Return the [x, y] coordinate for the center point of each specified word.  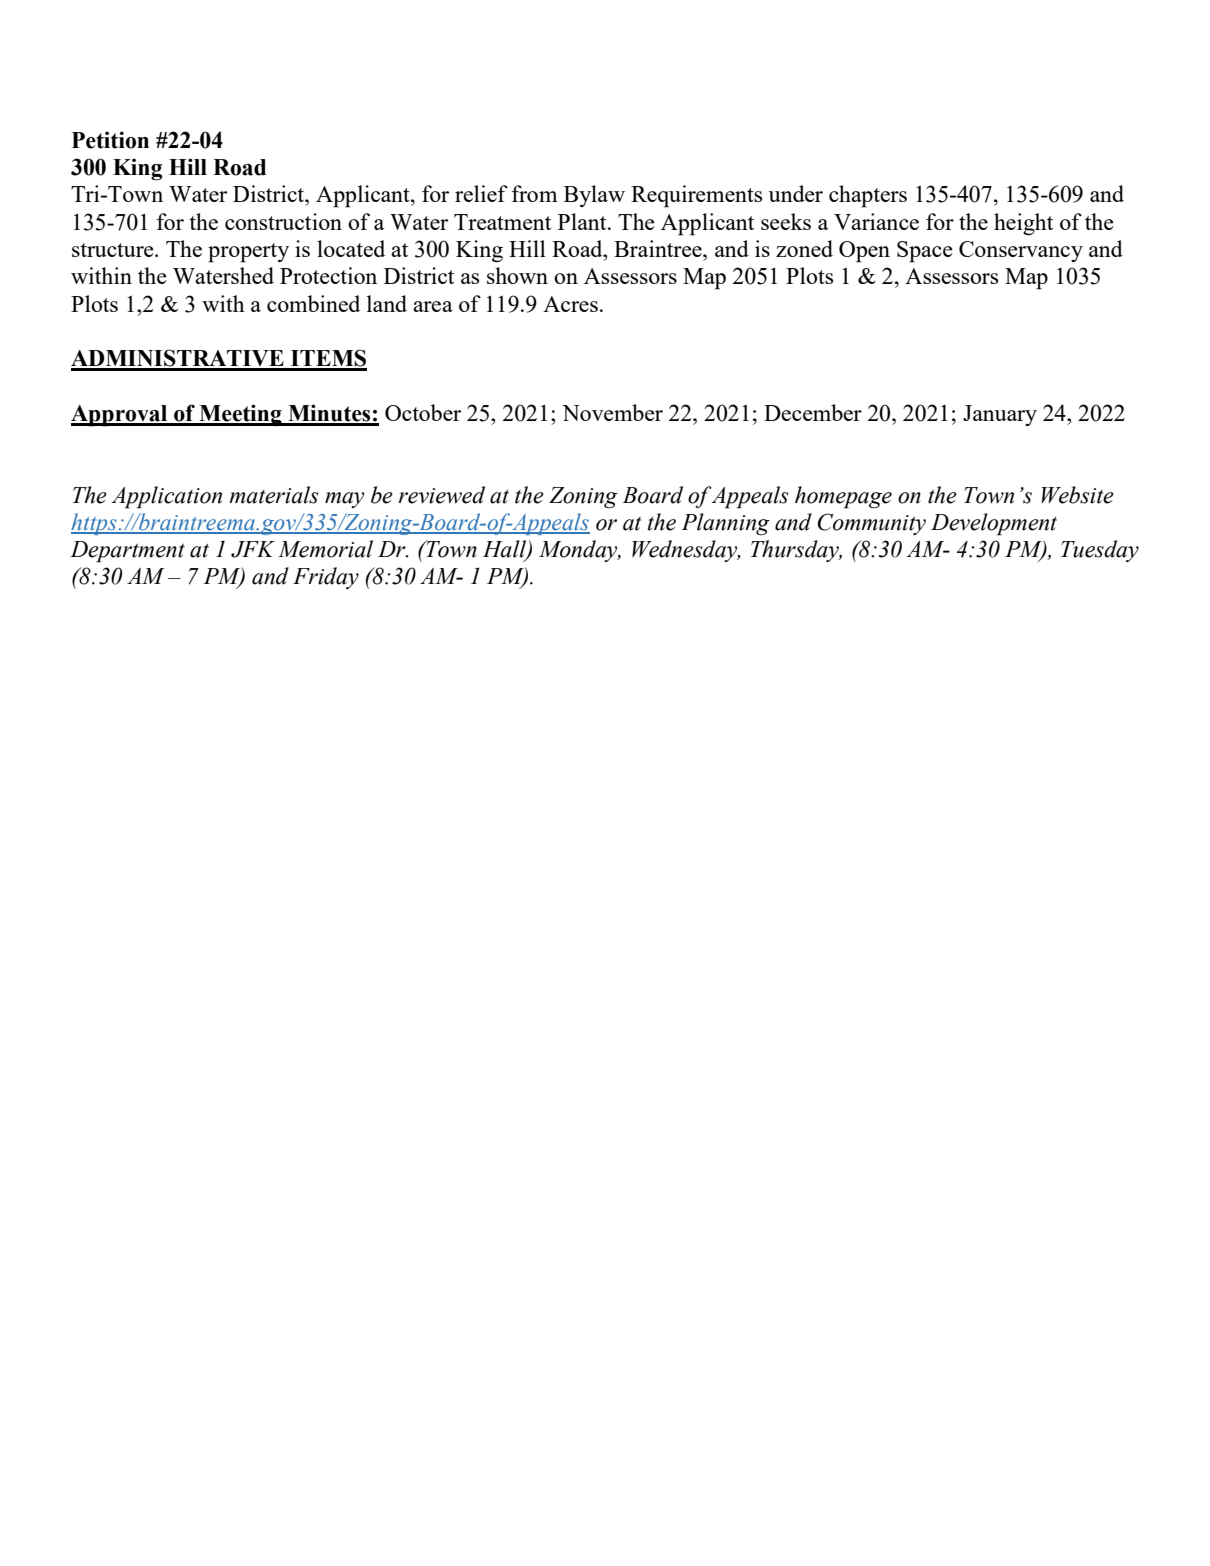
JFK [253, 549]
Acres [570, 304]
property [248, 253]
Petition [110, 140]
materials [274, 495]
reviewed [442, 495]
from [535, 193]
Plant [583, 221]
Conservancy [1021, 251]
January [1000, 415]
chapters [868, 196]
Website [1078, 495]
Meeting [240, 415]
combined [313, 303]
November [612, 412]
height [1023, 224]
